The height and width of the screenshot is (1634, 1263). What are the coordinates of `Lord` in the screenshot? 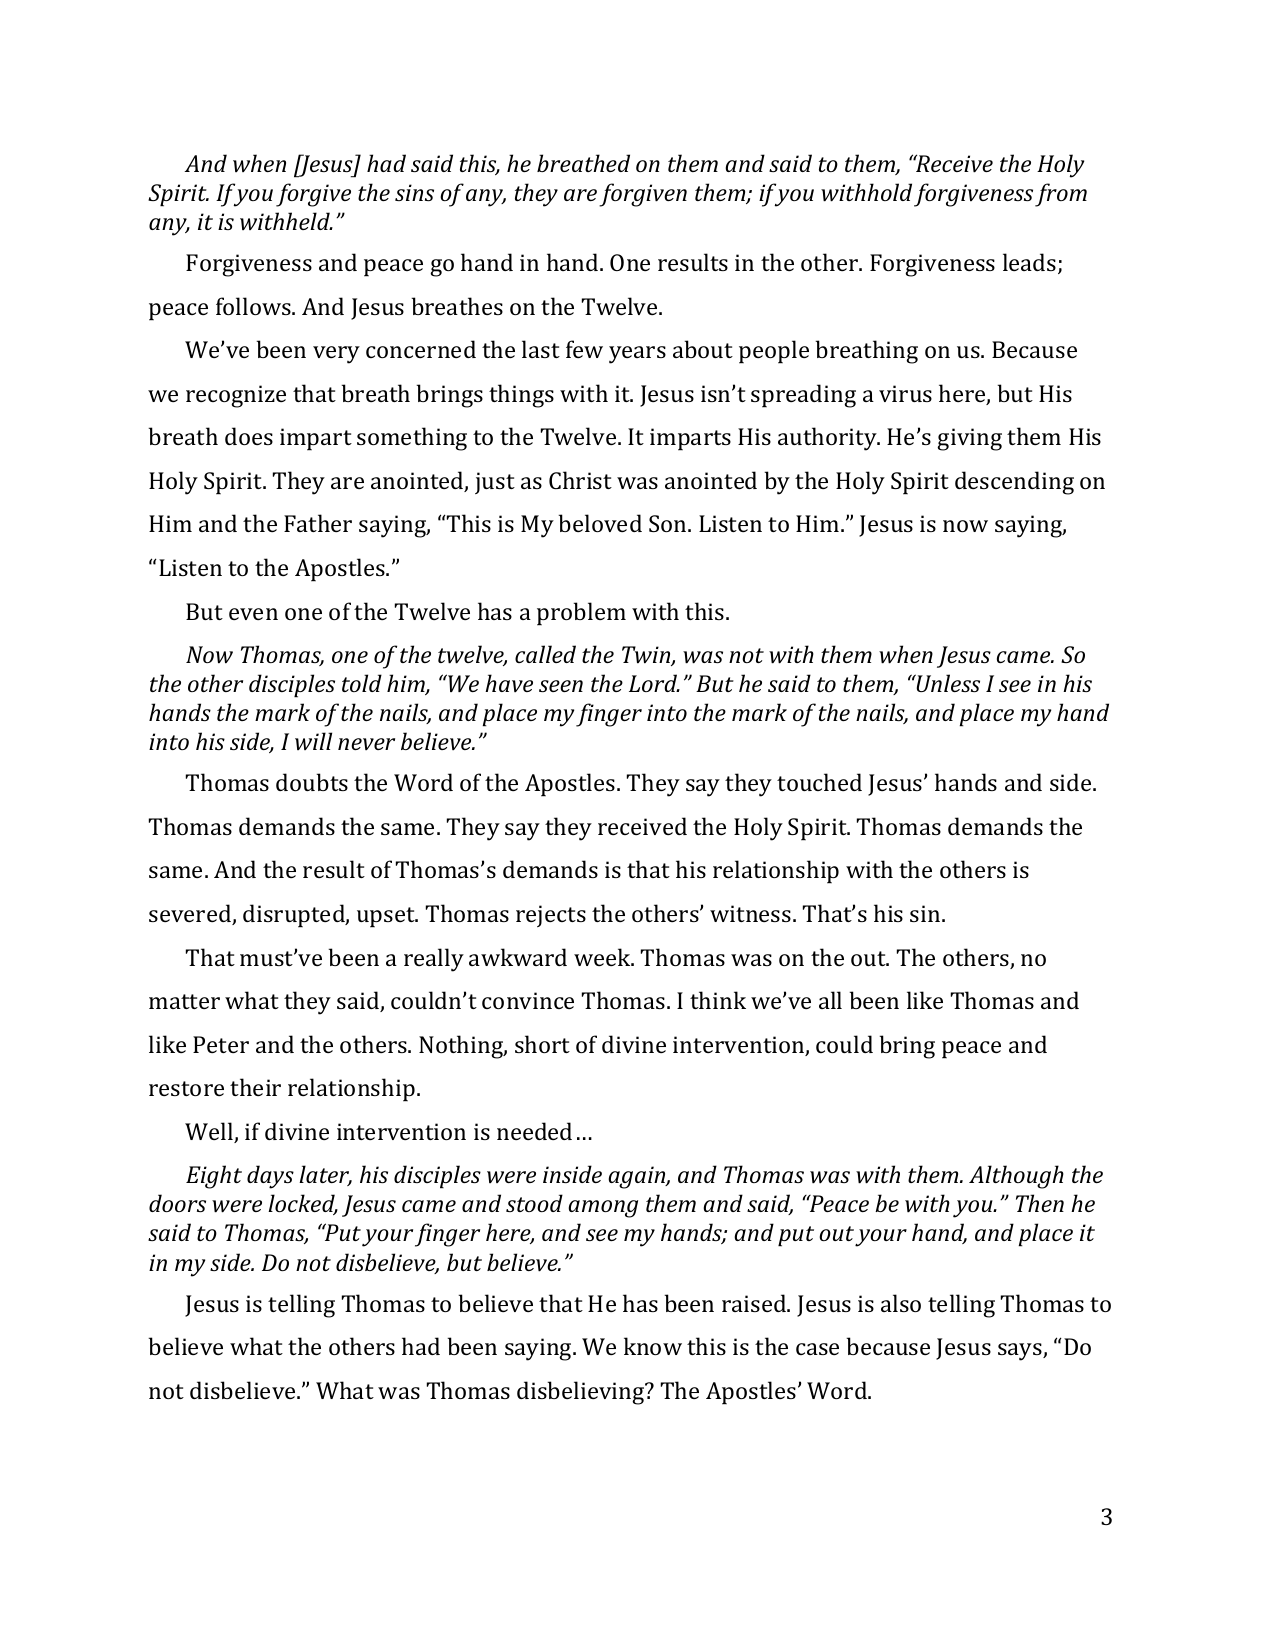 It's located at (654, 683).
